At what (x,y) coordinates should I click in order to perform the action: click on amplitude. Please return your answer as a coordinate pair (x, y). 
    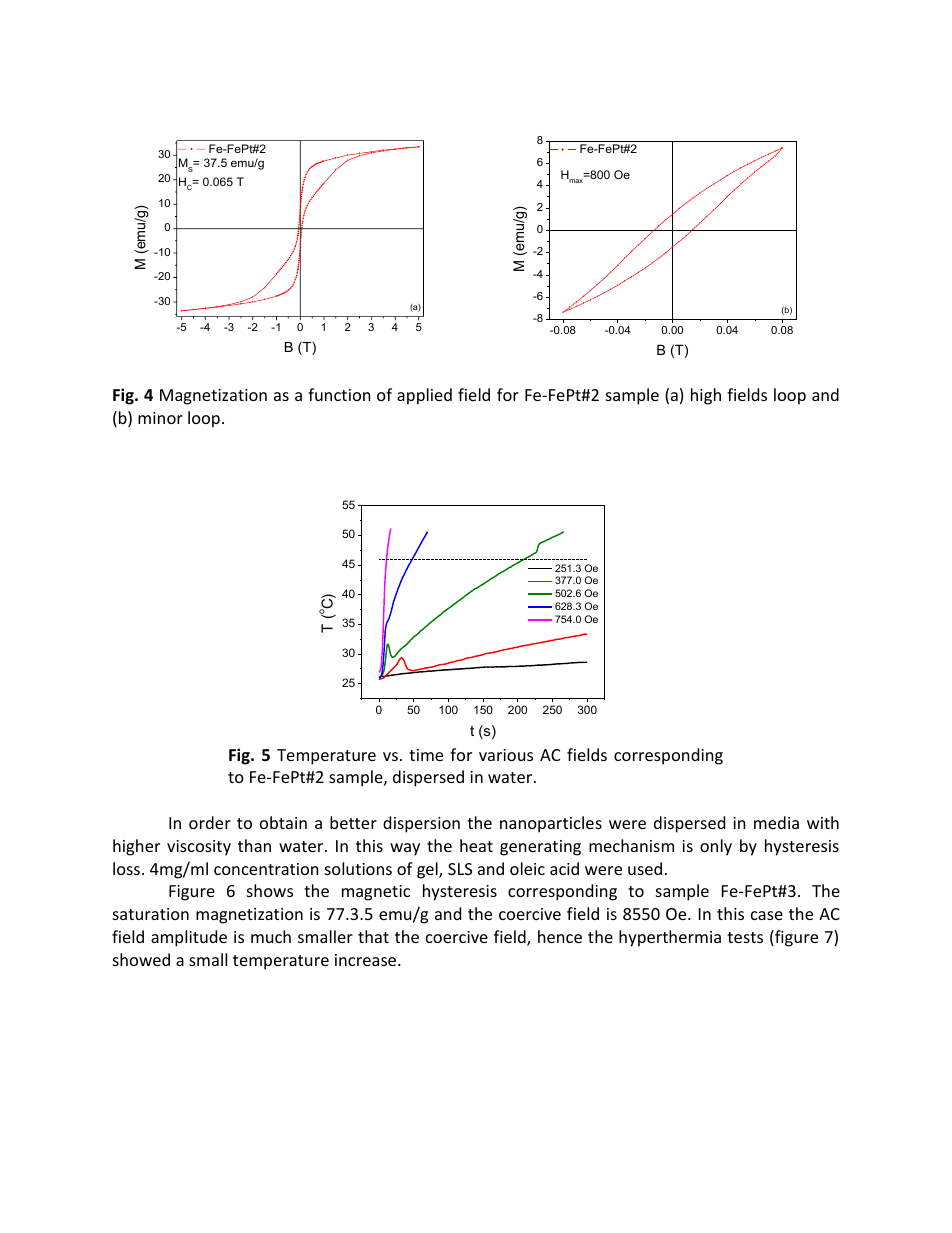
    Looking at the image, I should click on (189, 938).
